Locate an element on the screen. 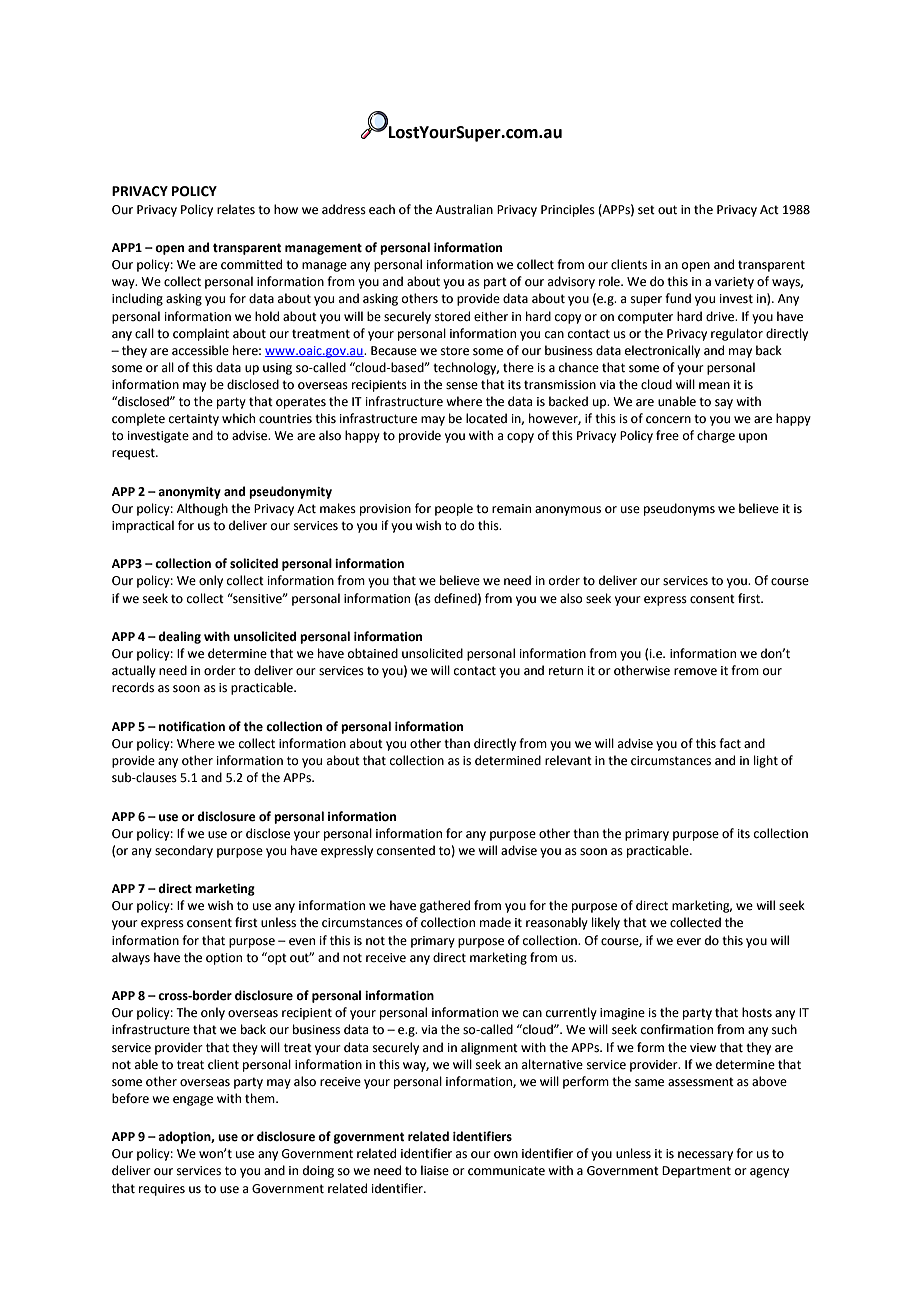 This screenshot has height=1309, width=924. relates is located at coordinates (236, 209).
